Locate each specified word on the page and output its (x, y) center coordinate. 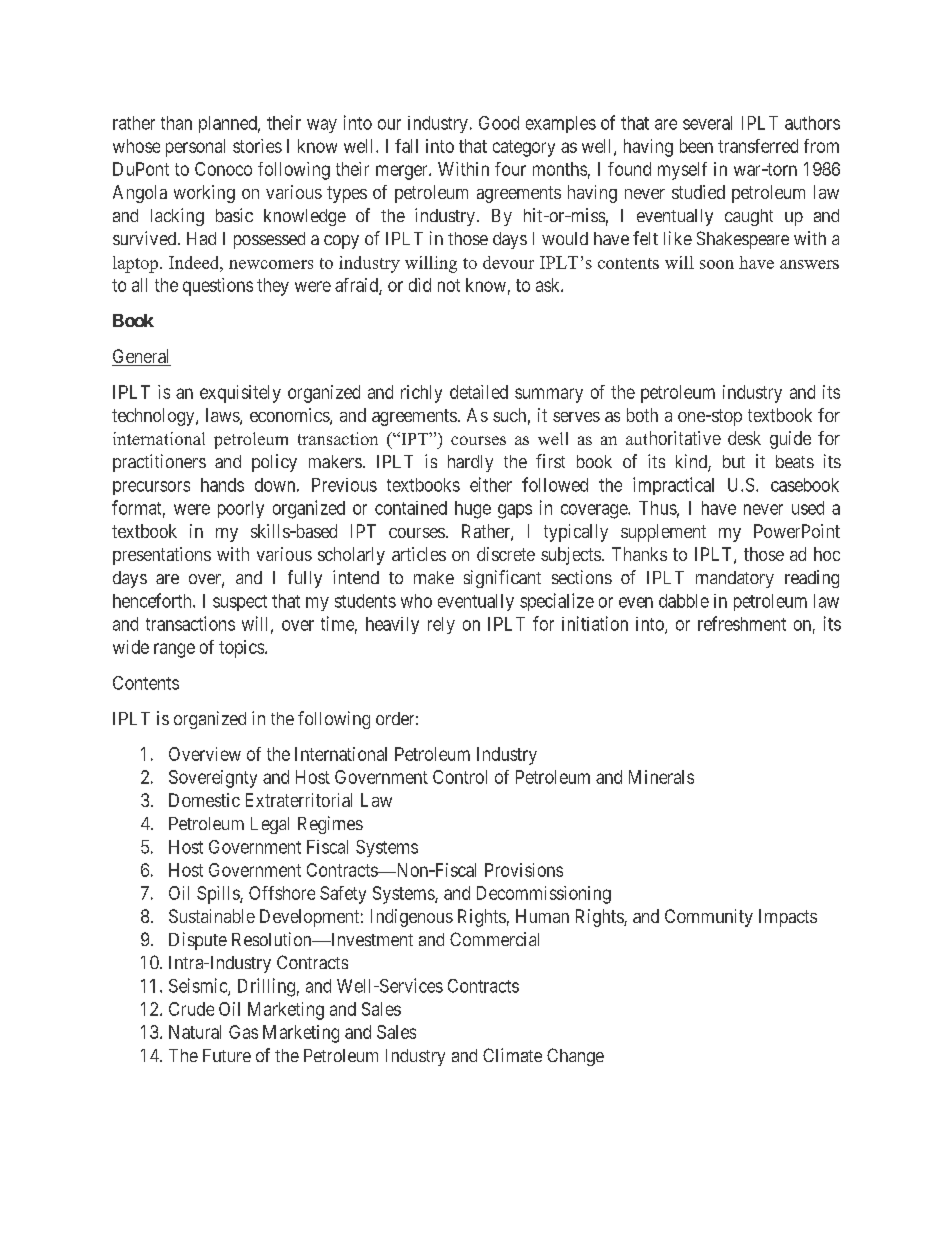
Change (575, 1057)
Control (460, 777)
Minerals (661, 777)
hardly (470, 463)
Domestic (204, 800)
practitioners (159, 463)
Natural (195, 1032)
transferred (758, 146)
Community (709, 918)
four (510, 169)
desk (744, 438)
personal (195, 148)
